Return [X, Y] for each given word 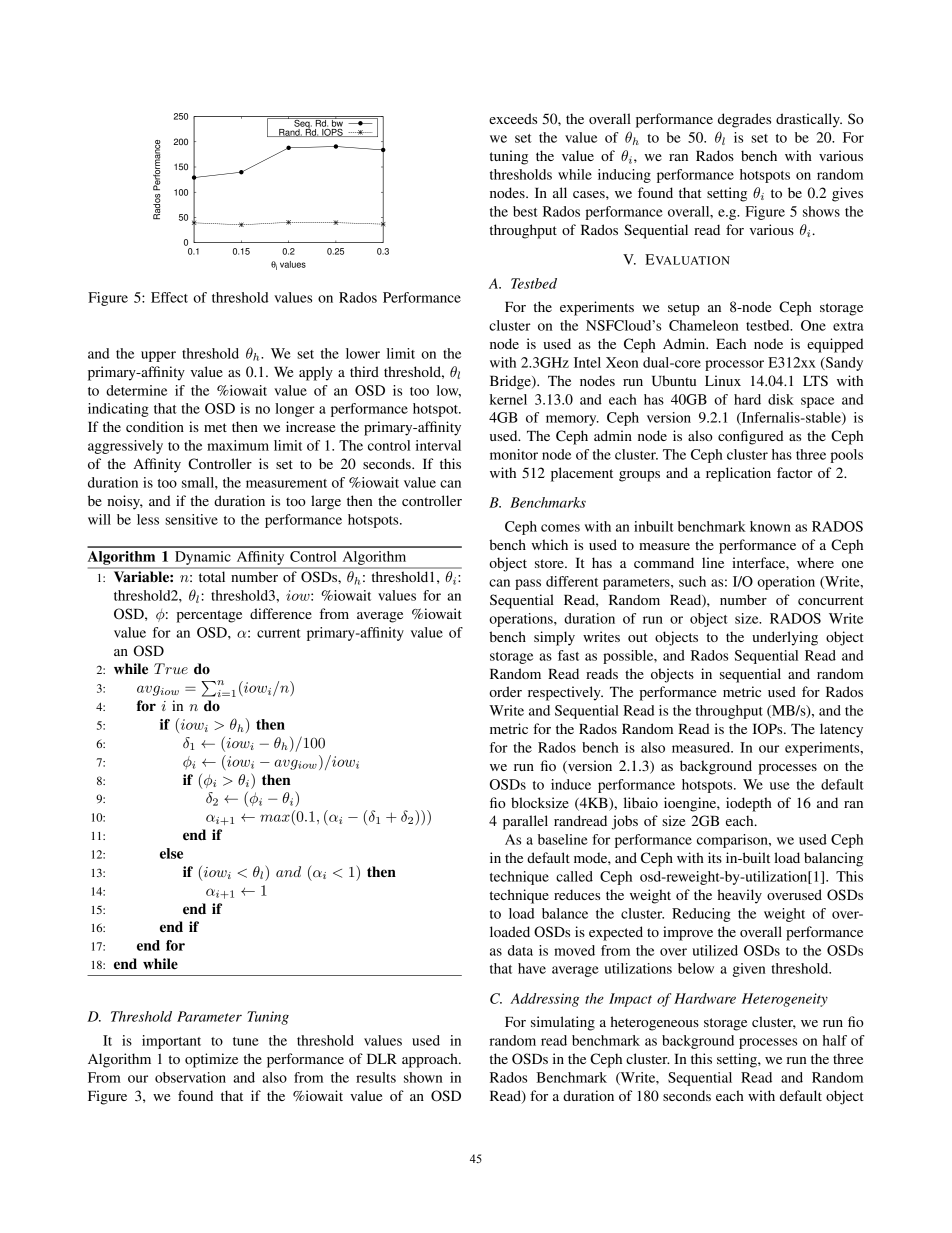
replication [738, 474]
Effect [169, 297]
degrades [744, 120]
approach [431, 1060]
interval [438, 445]
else [171, 853]
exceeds [513, 118]
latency [841, 730]
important [171, 1042]
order [505, 691]
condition [155, 426]
